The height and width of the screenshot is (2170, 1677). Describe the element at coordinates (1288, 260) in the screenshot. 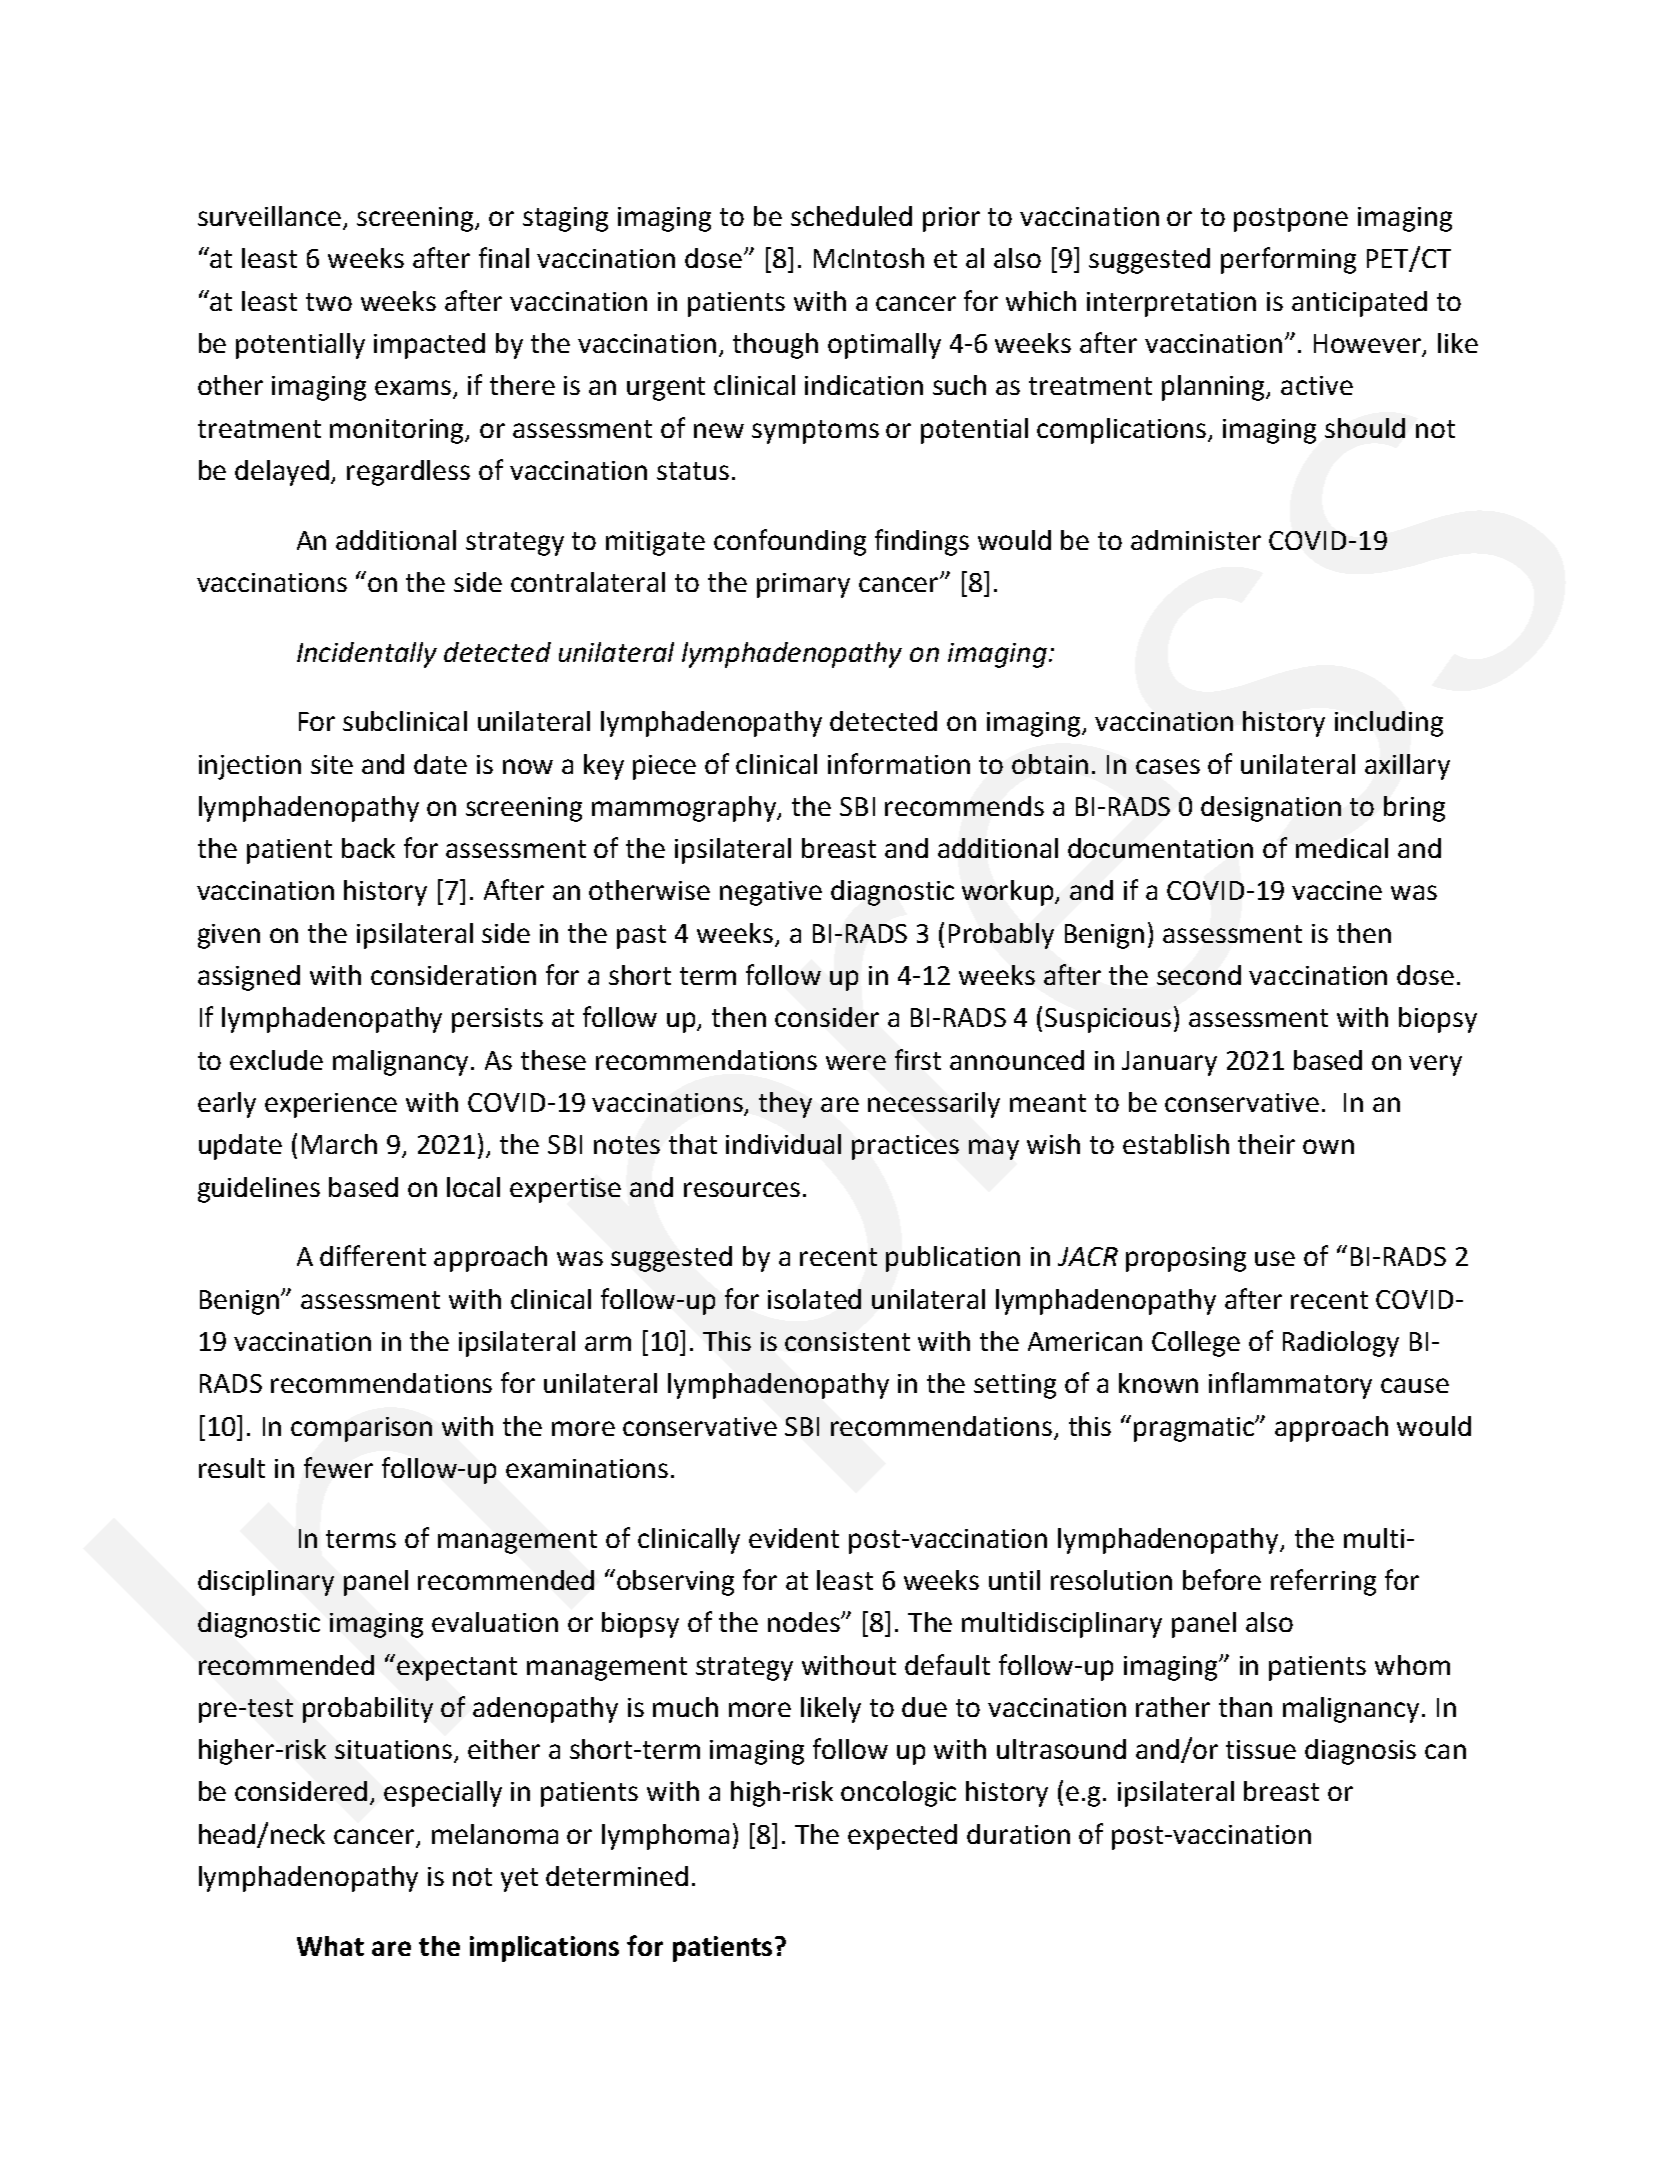

I see `performing` at that location.
